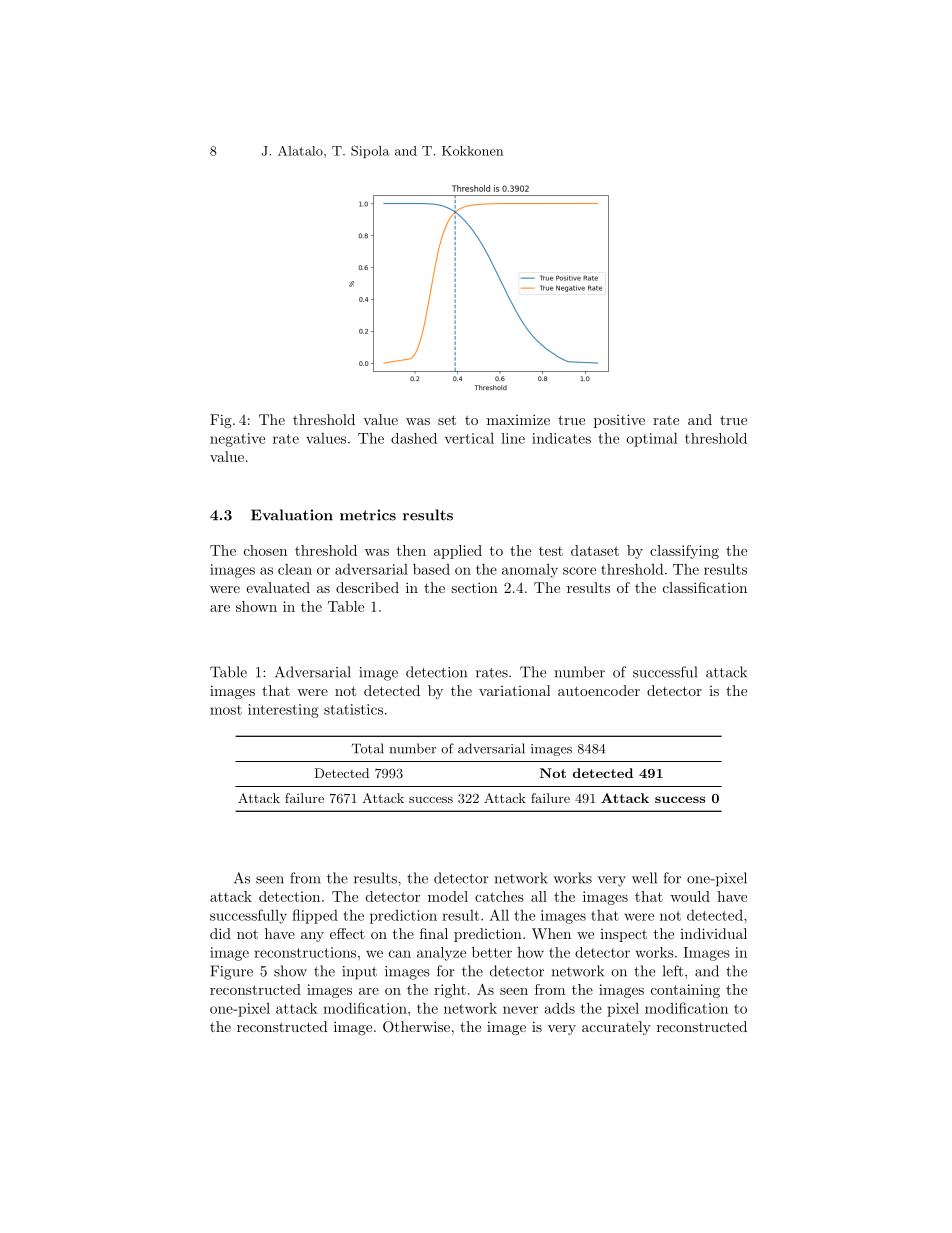 This image has height=1233, width=952. Describe the element at coordinates (705, 587) in the image. I see `classification` at that location.
